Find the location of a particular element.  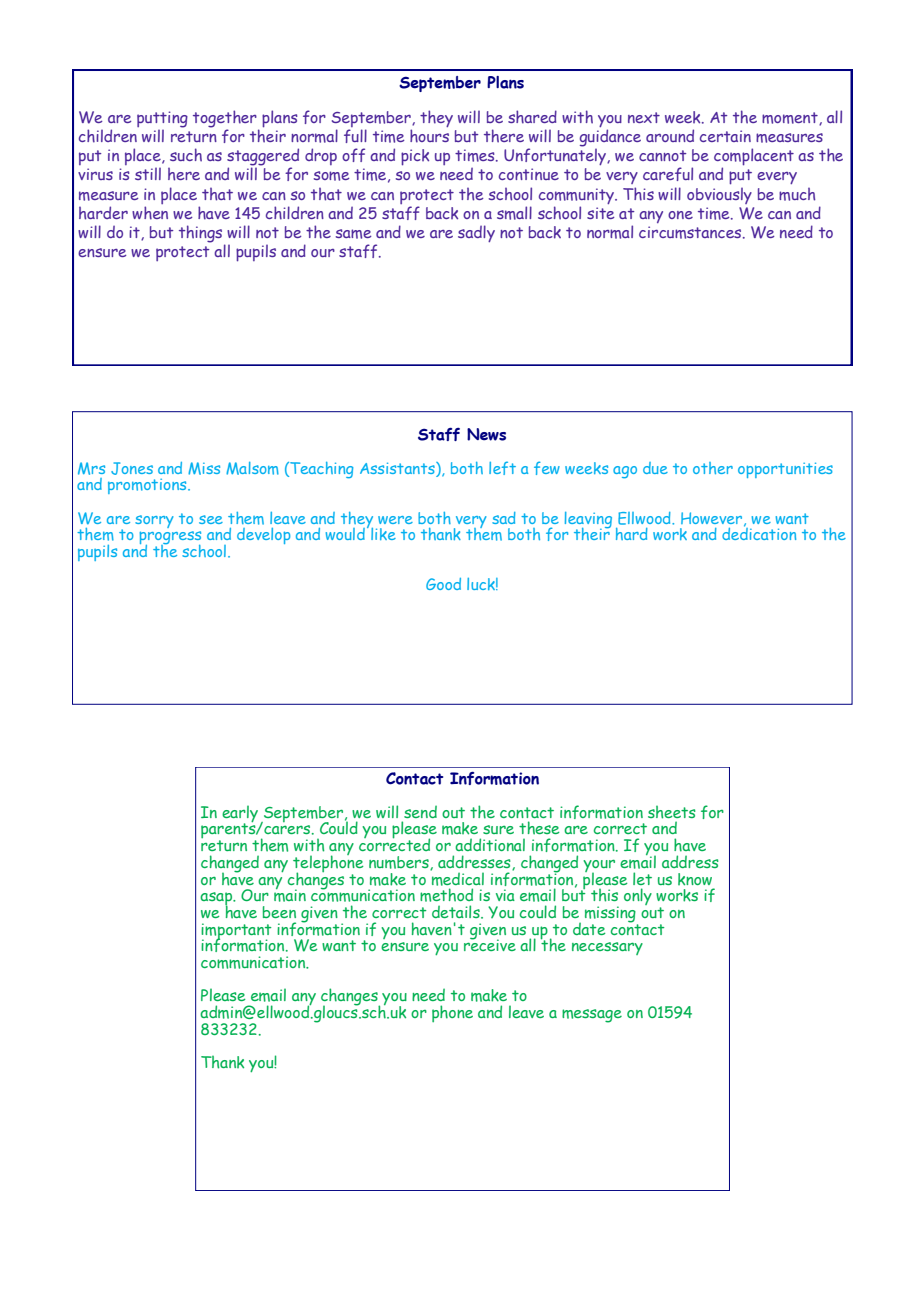

certain is located at coordinates (725, 136).
